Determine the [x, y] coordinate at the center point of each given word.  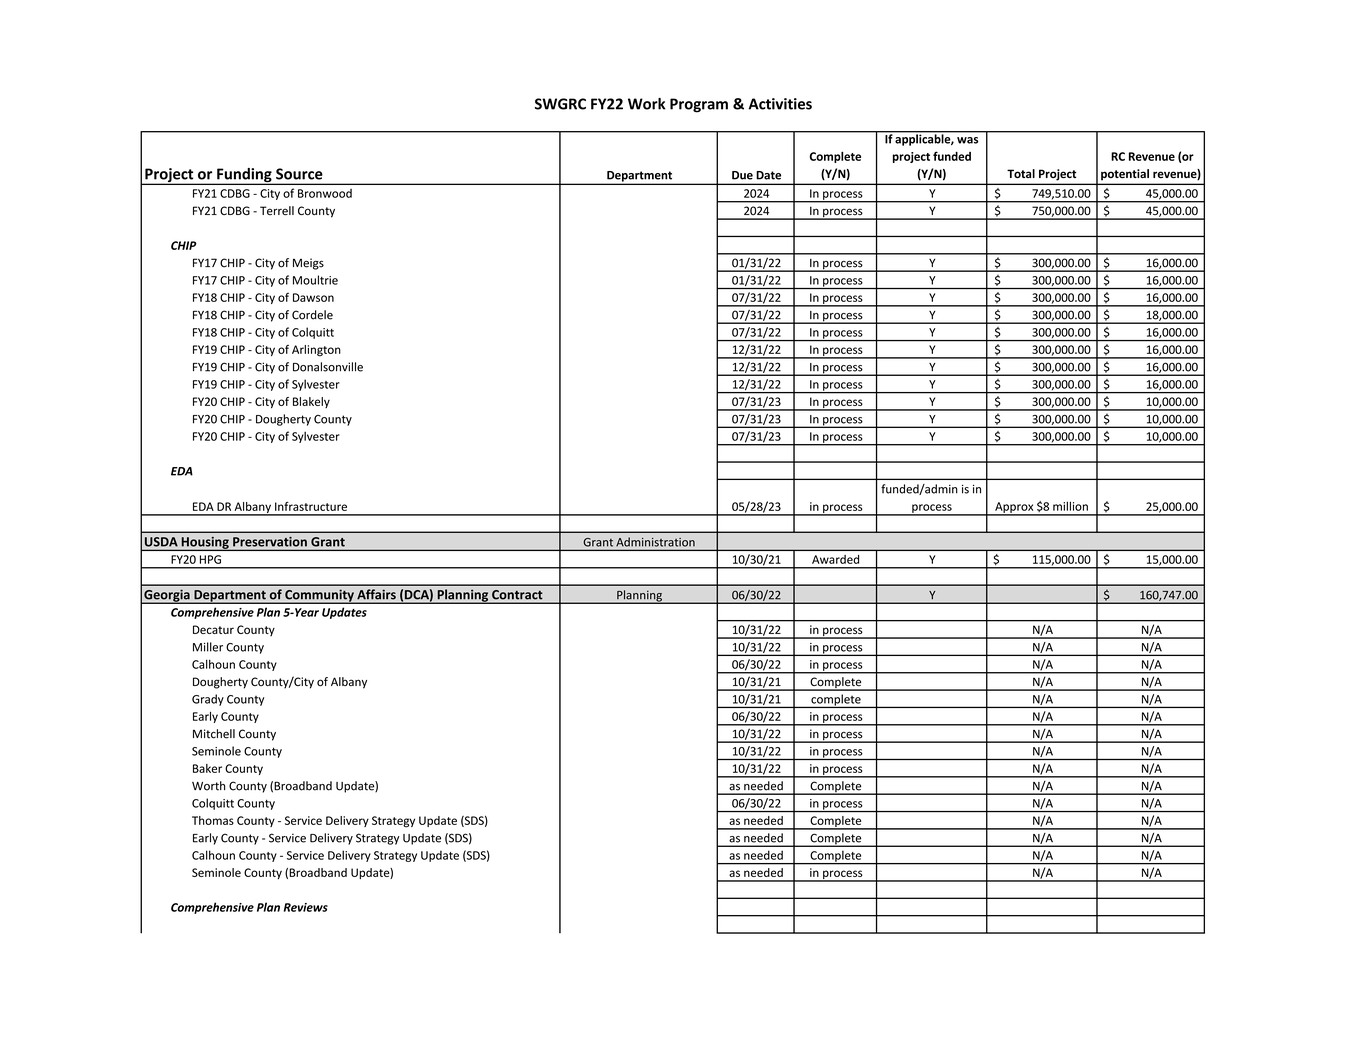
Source [299, 174]
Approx [1014, 508]
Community [319, 596]
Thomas [213, 820]
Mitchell [214, 734]
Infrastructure [311, 506]
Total [1021, 173]
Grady [208, 700]
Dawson [313, 297]
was [967, 140]
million [1070, 506]
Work [647, 104]
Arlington [316, 351]
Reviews [306, 907]
